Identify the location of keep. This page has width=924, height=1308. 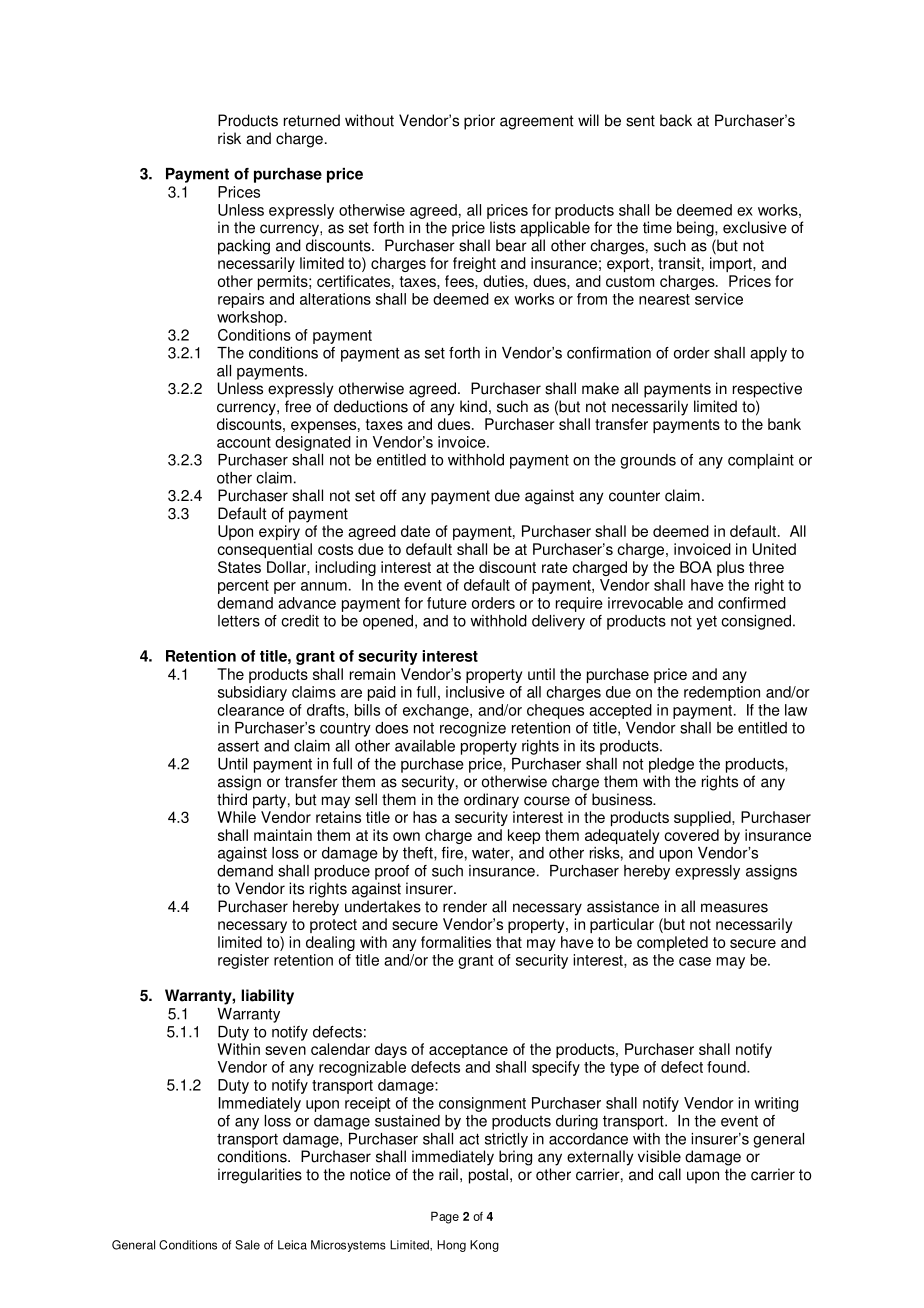
(524, 836).
